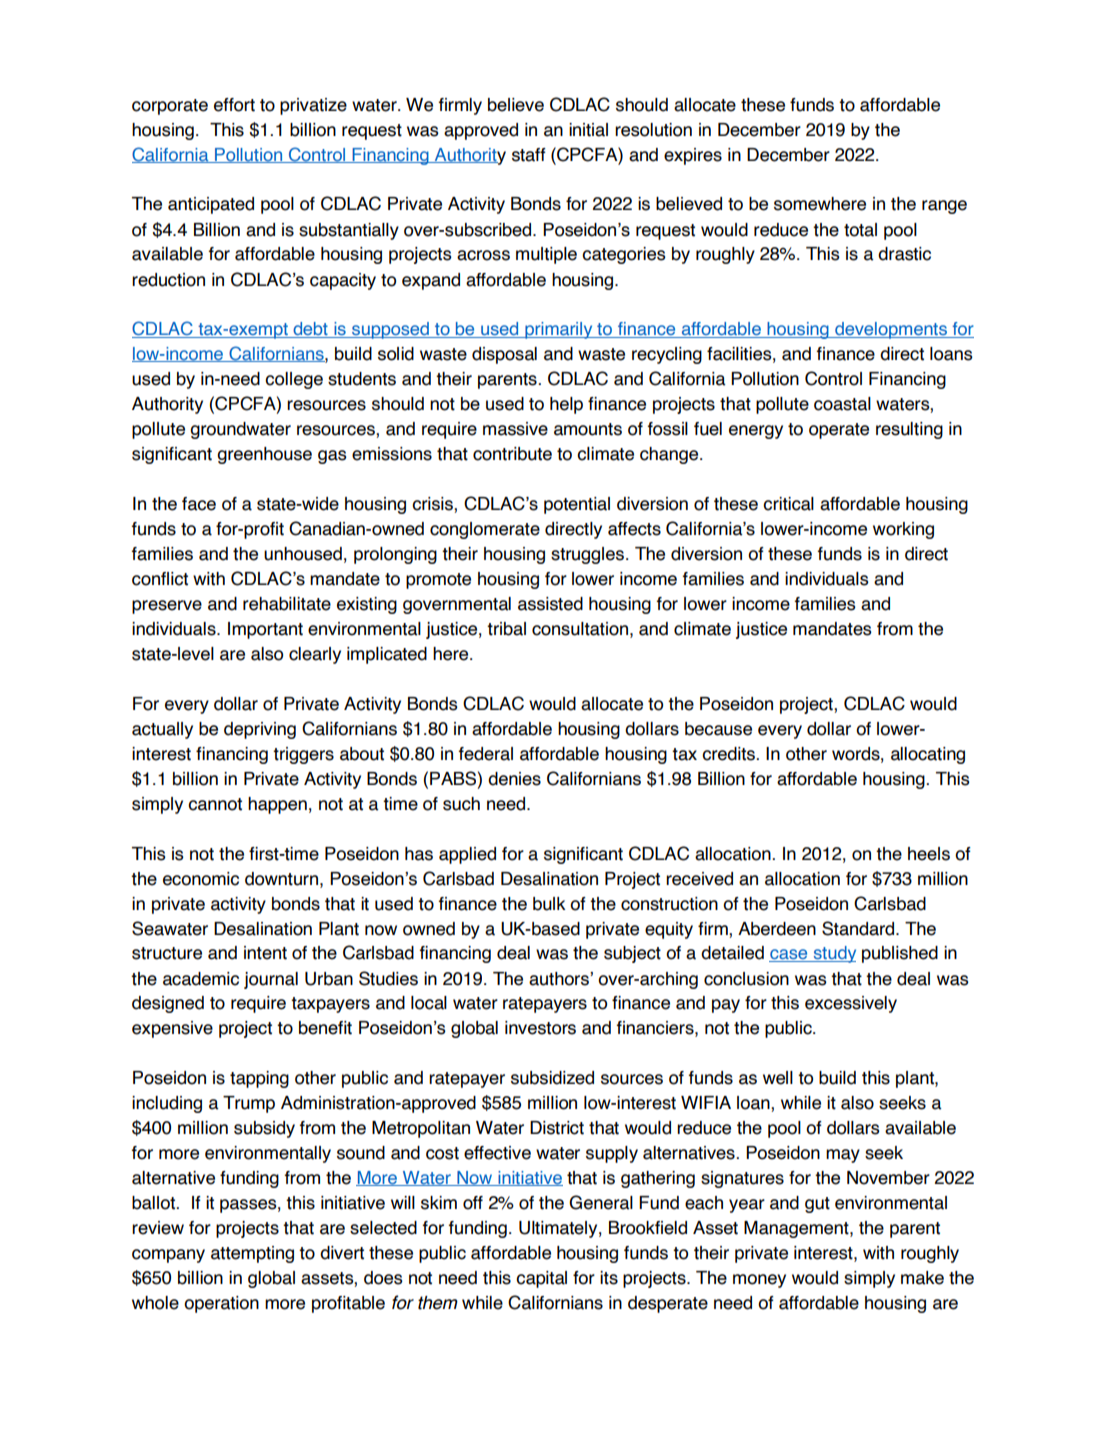 Image resolution: width=1107 pixels, height=1432 pixels. What do you see at coordinates (928, 755) in the image?
I see `allocating` at bounding box center [928, 755].
